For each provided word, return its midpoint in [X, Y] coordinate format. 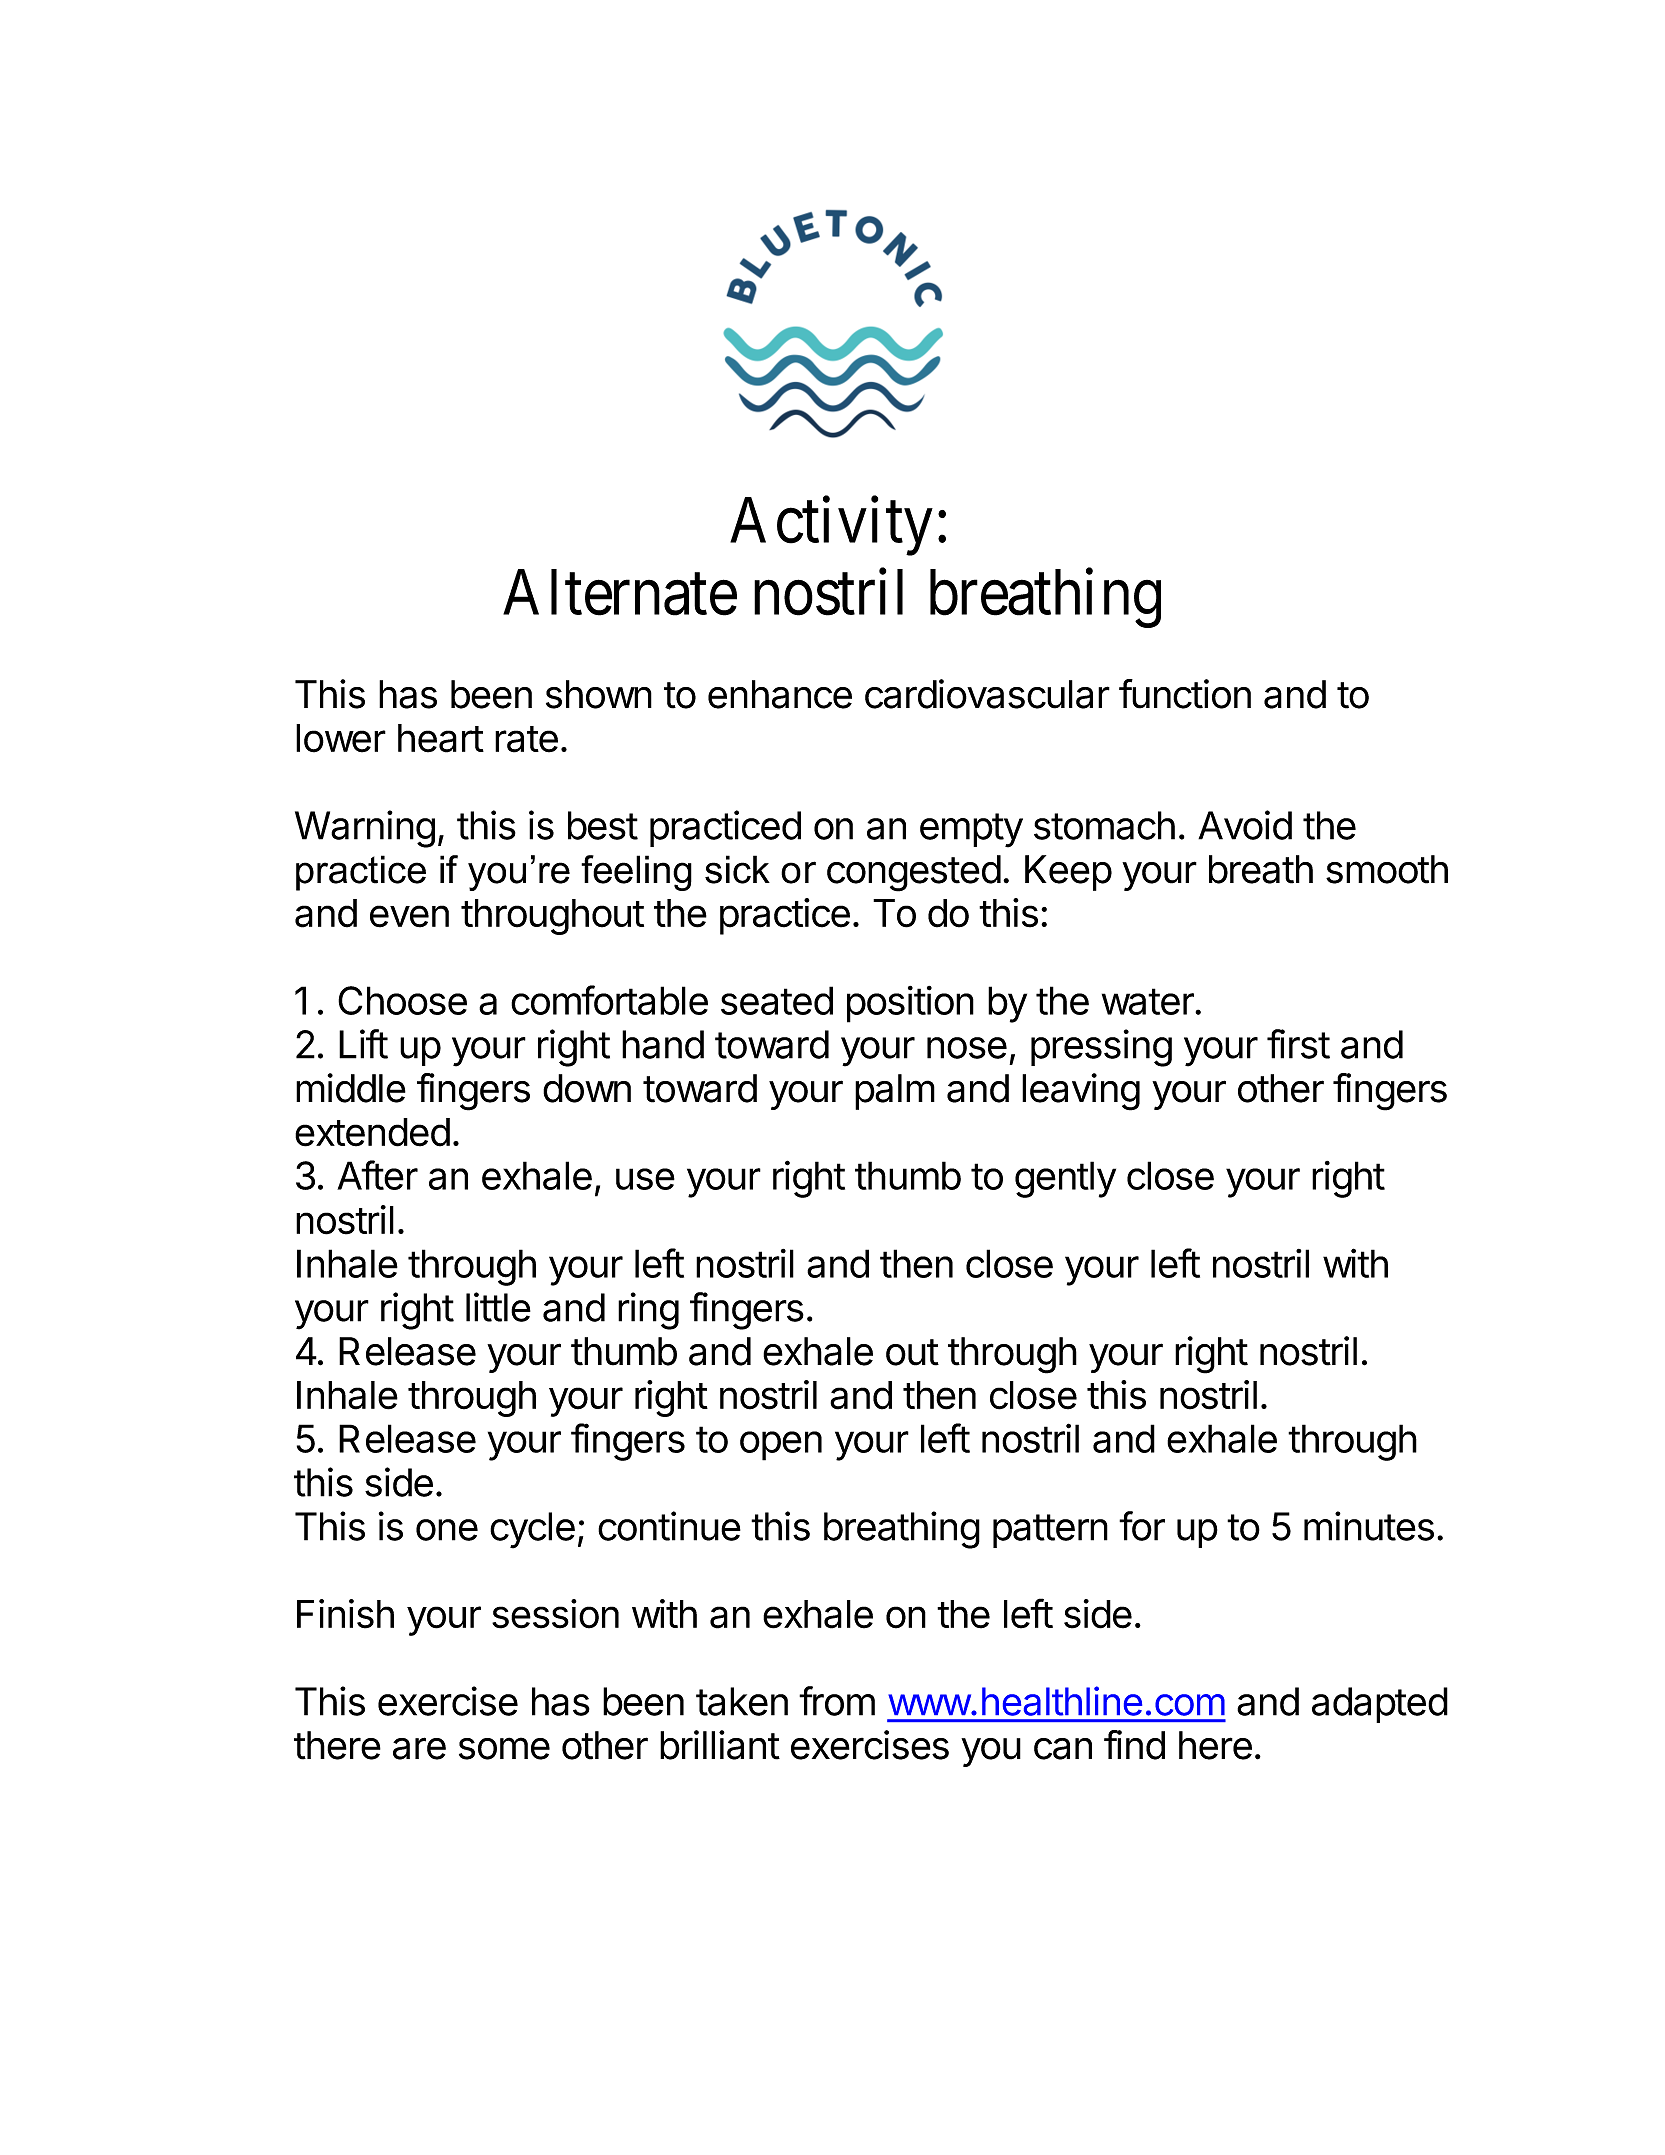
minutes [1369, 1526]
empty [971, 830]
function [1185, 694]
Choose [402, 1000]
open [781, 1446]
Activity [831, 526]
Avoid [1245, 825]
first [1298, 1044]
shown [599, 694]
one [447, 1530]
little [498, 1307]
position [910, 1004]
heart [441, 738]
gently [1065, 1179]
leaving [1081, 1092]
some [504, 1748]
